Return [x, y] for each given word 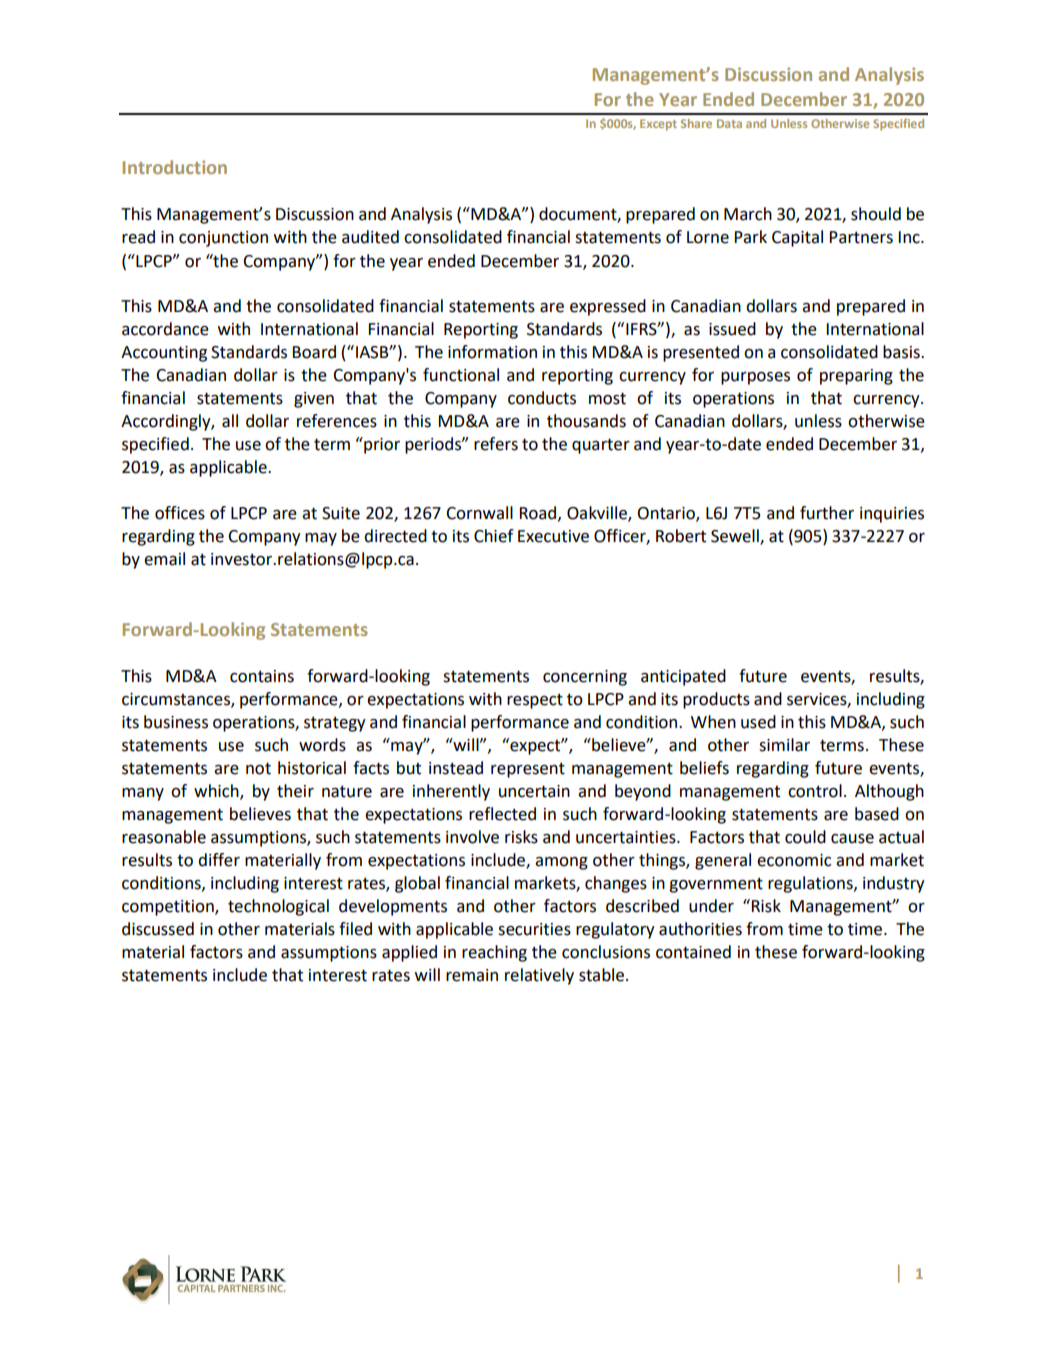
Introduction [175, 167]
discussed [158, 929]
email [164, 559]
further [827, 513]
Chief [494, 536]
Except [658, 125]
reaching [494, 953]
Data [729, 123]
